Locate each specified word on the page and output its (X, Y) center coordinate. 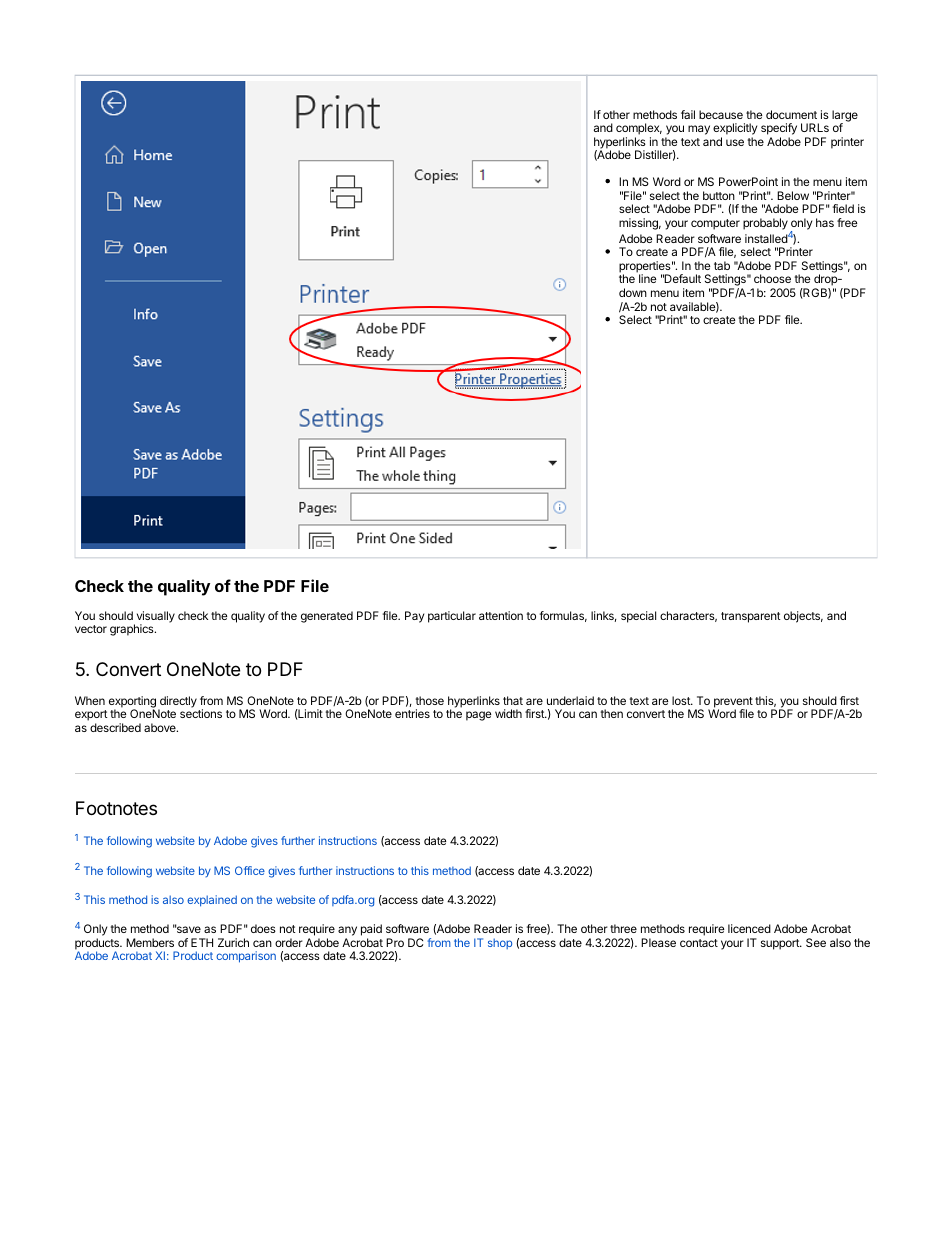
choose (772, 278)
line (647, 278)
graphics (133, 630)
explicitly (735, 130)
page (478, 716)
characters (688, 616)
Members (150, 942)
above (161, 727)
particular (452, 617)
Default (682, 278)
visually (154, 618)
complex (639, 130)
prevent (733, 703)
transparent (751, 617)
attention (501, 615)
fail (688, 114)
